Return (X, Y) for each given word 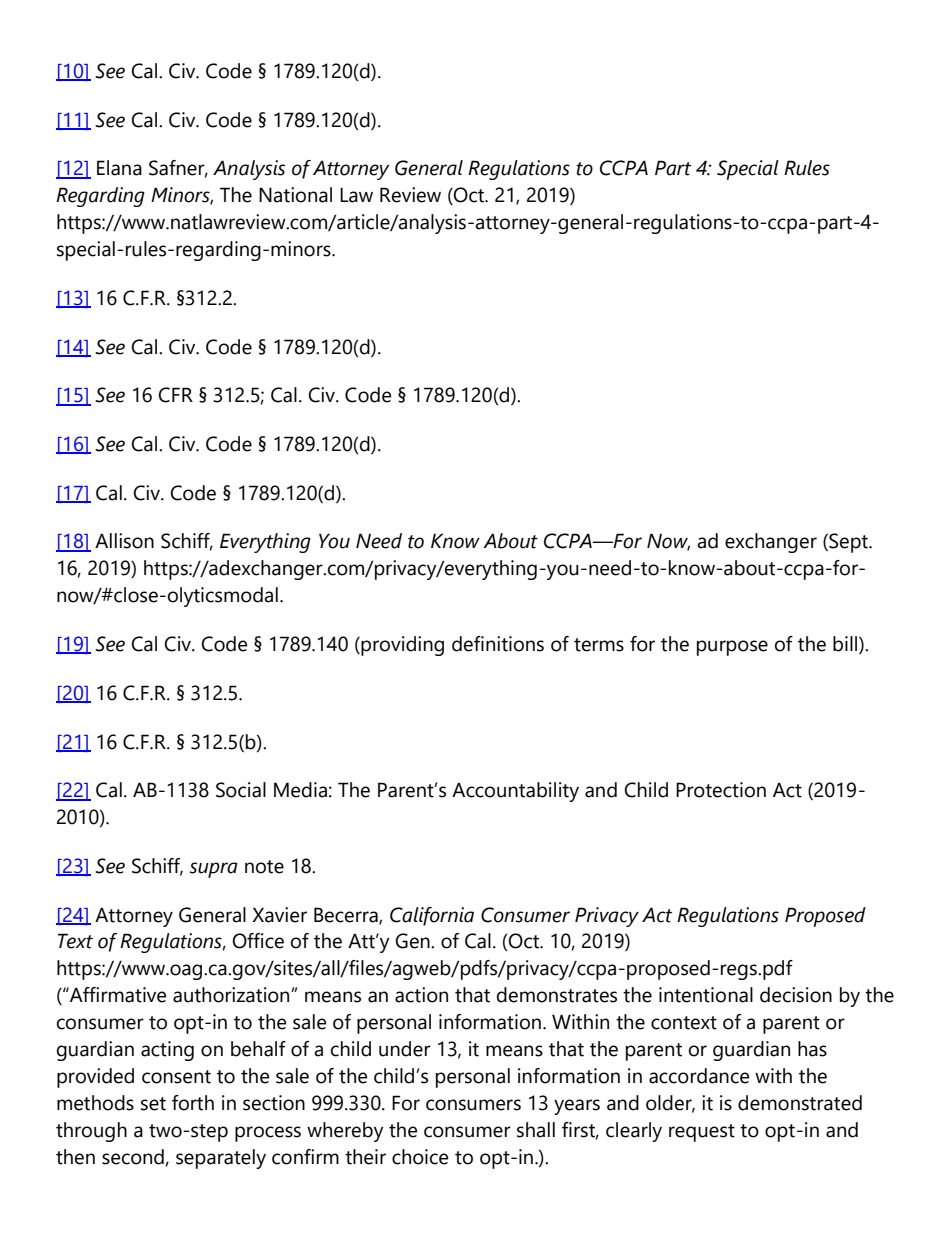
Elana (119, 168)
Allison (124, 541)
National (295, 195)
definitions (498, 644)
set (153, 1104)
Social (241, 790)
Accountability (515, 792)
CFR (176, 395)
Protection (721, 790)
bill (846, 645)
